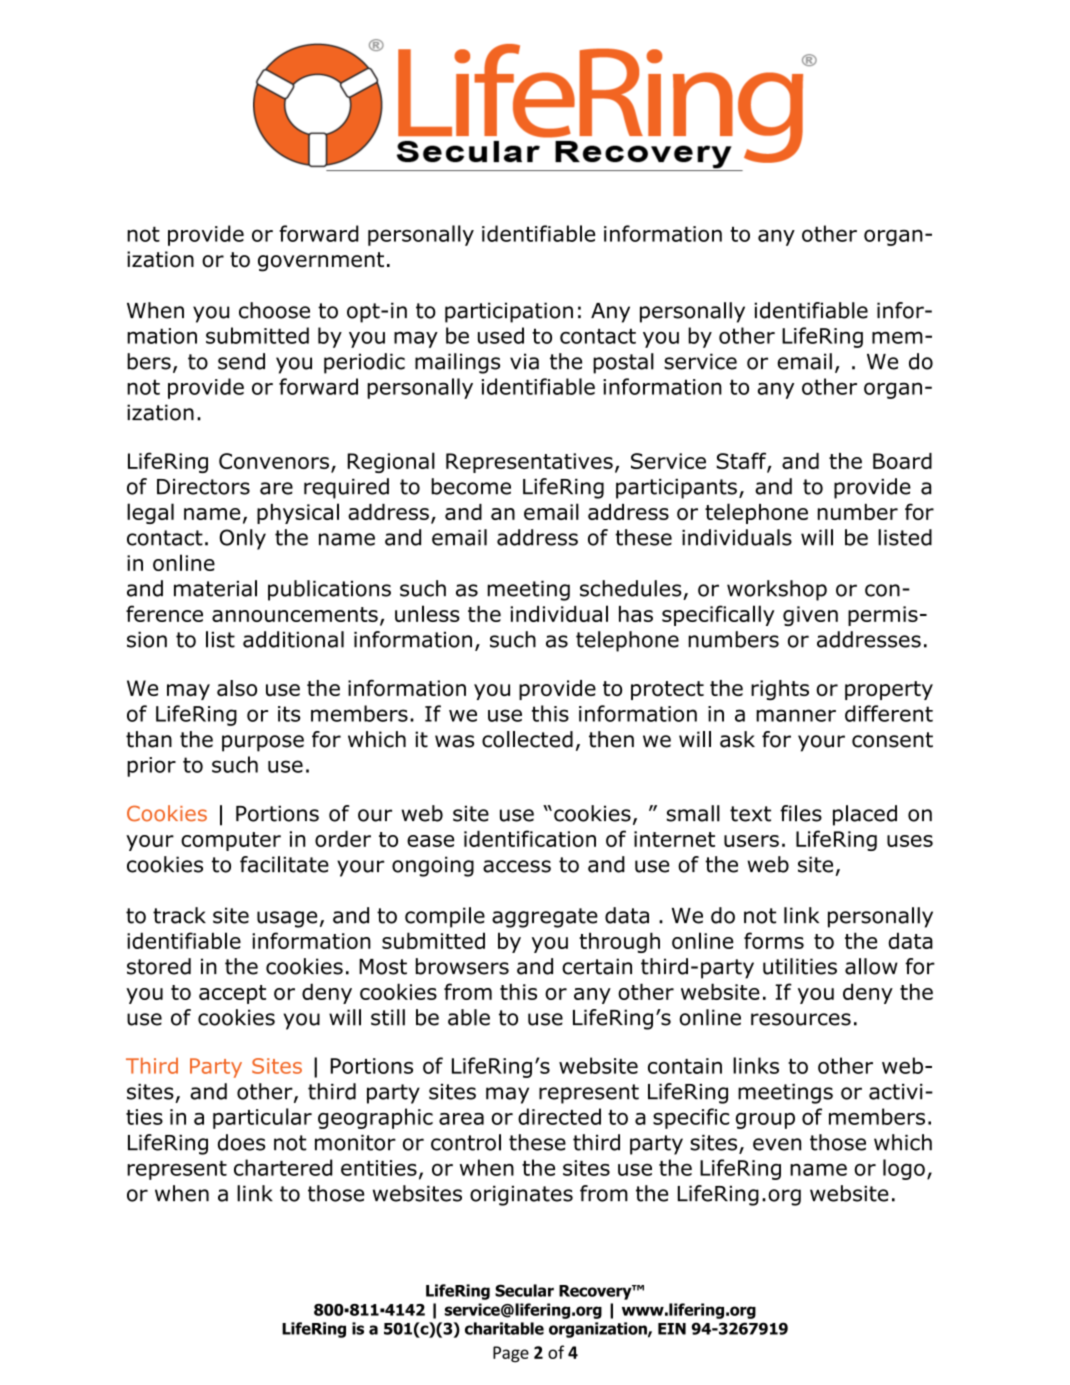 The image size is (1070, 1385). I want to click on postal, so click(623, 363).
